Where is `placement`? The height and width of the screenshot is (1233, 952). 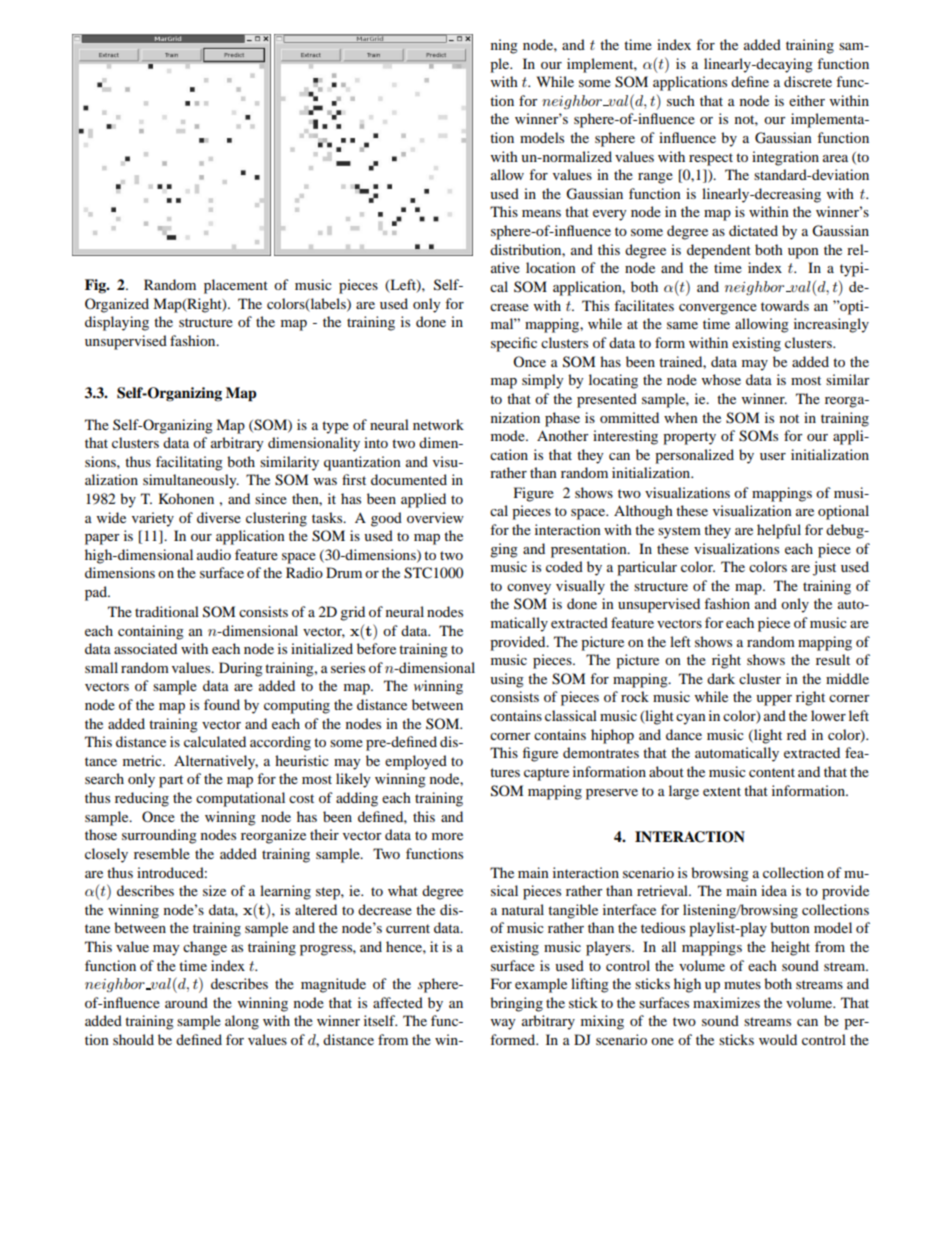 placement is located at coordinates (236, 286).
